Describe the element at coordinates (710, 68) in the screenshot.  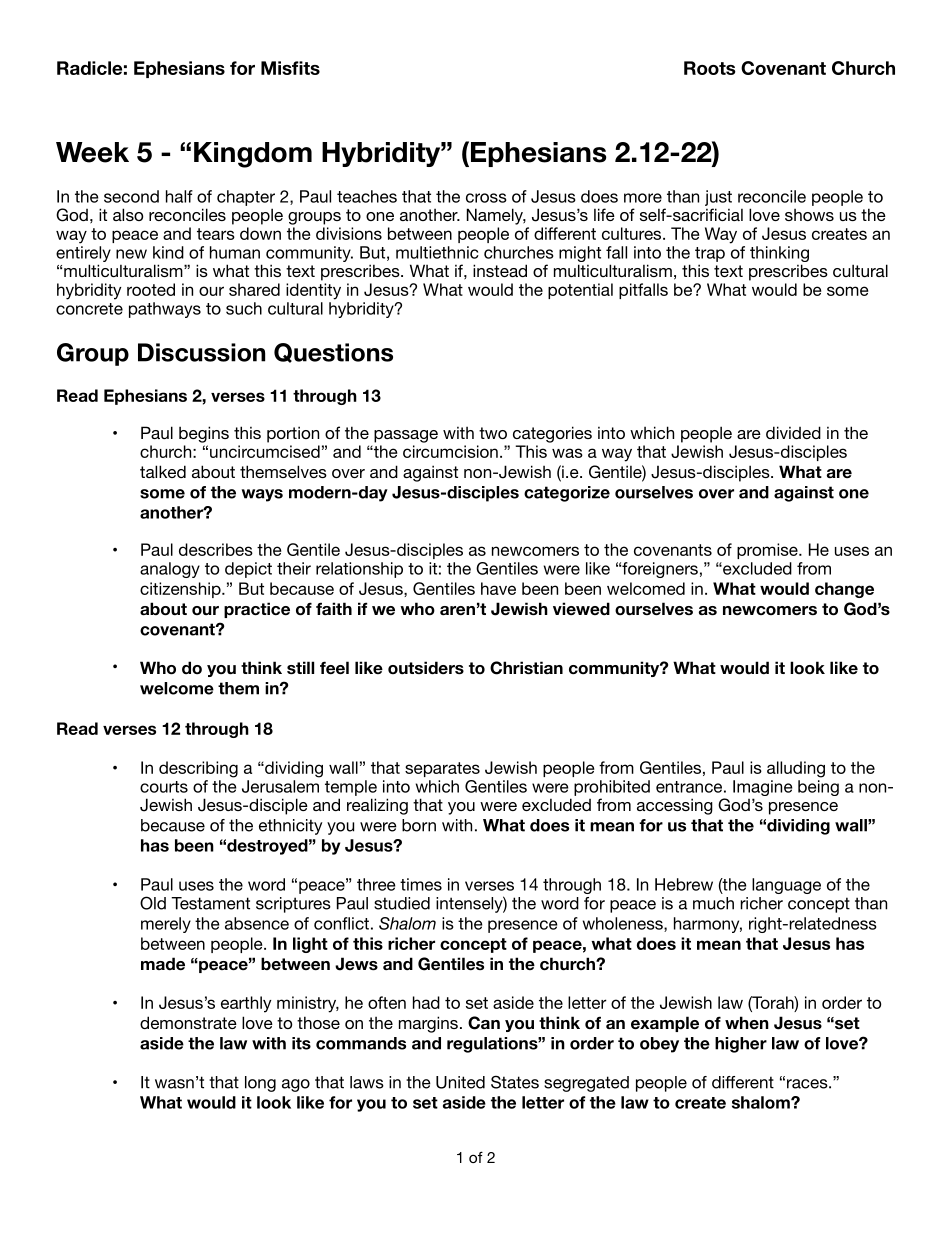
I see `Roots` at that location.
